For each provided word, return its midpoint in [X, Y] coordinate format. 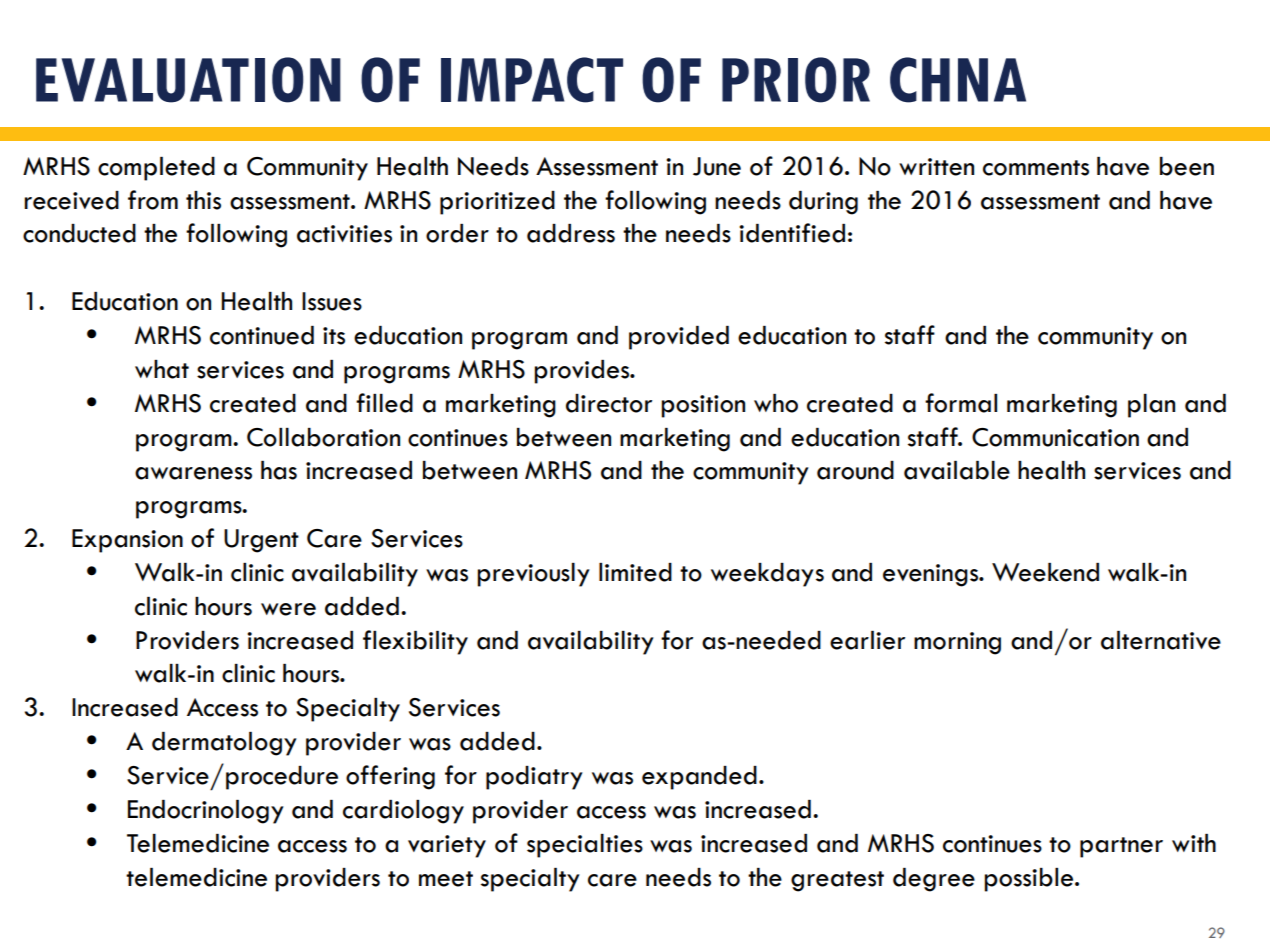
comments [1036, 168]
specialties [585, 846]
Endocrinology [206, 812]
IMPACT [532, 80]
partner [1121, 847]
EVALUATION [188, 80]
